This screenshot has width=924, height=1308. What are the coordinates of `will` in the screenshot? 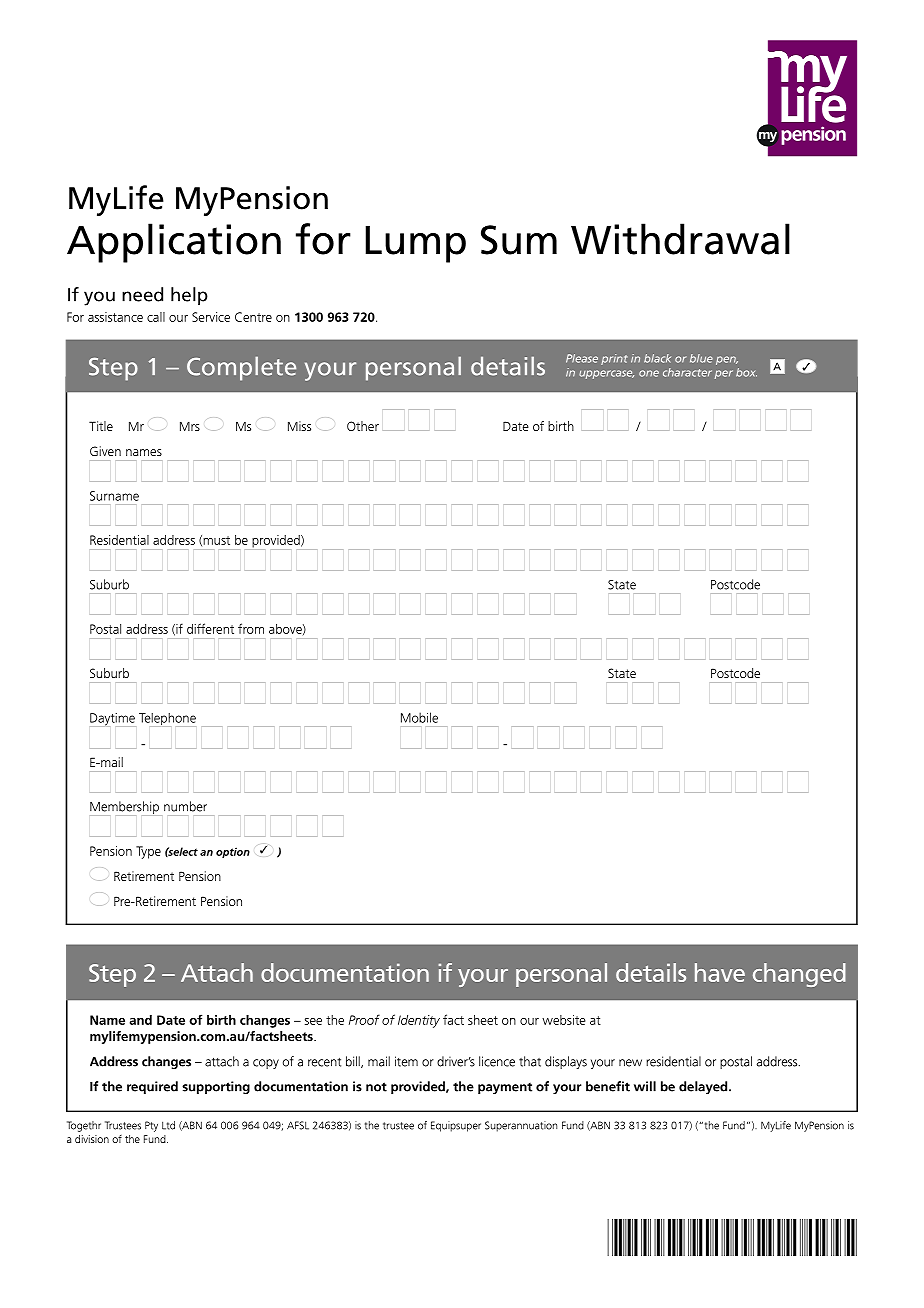 It's located at (645, 1086).
